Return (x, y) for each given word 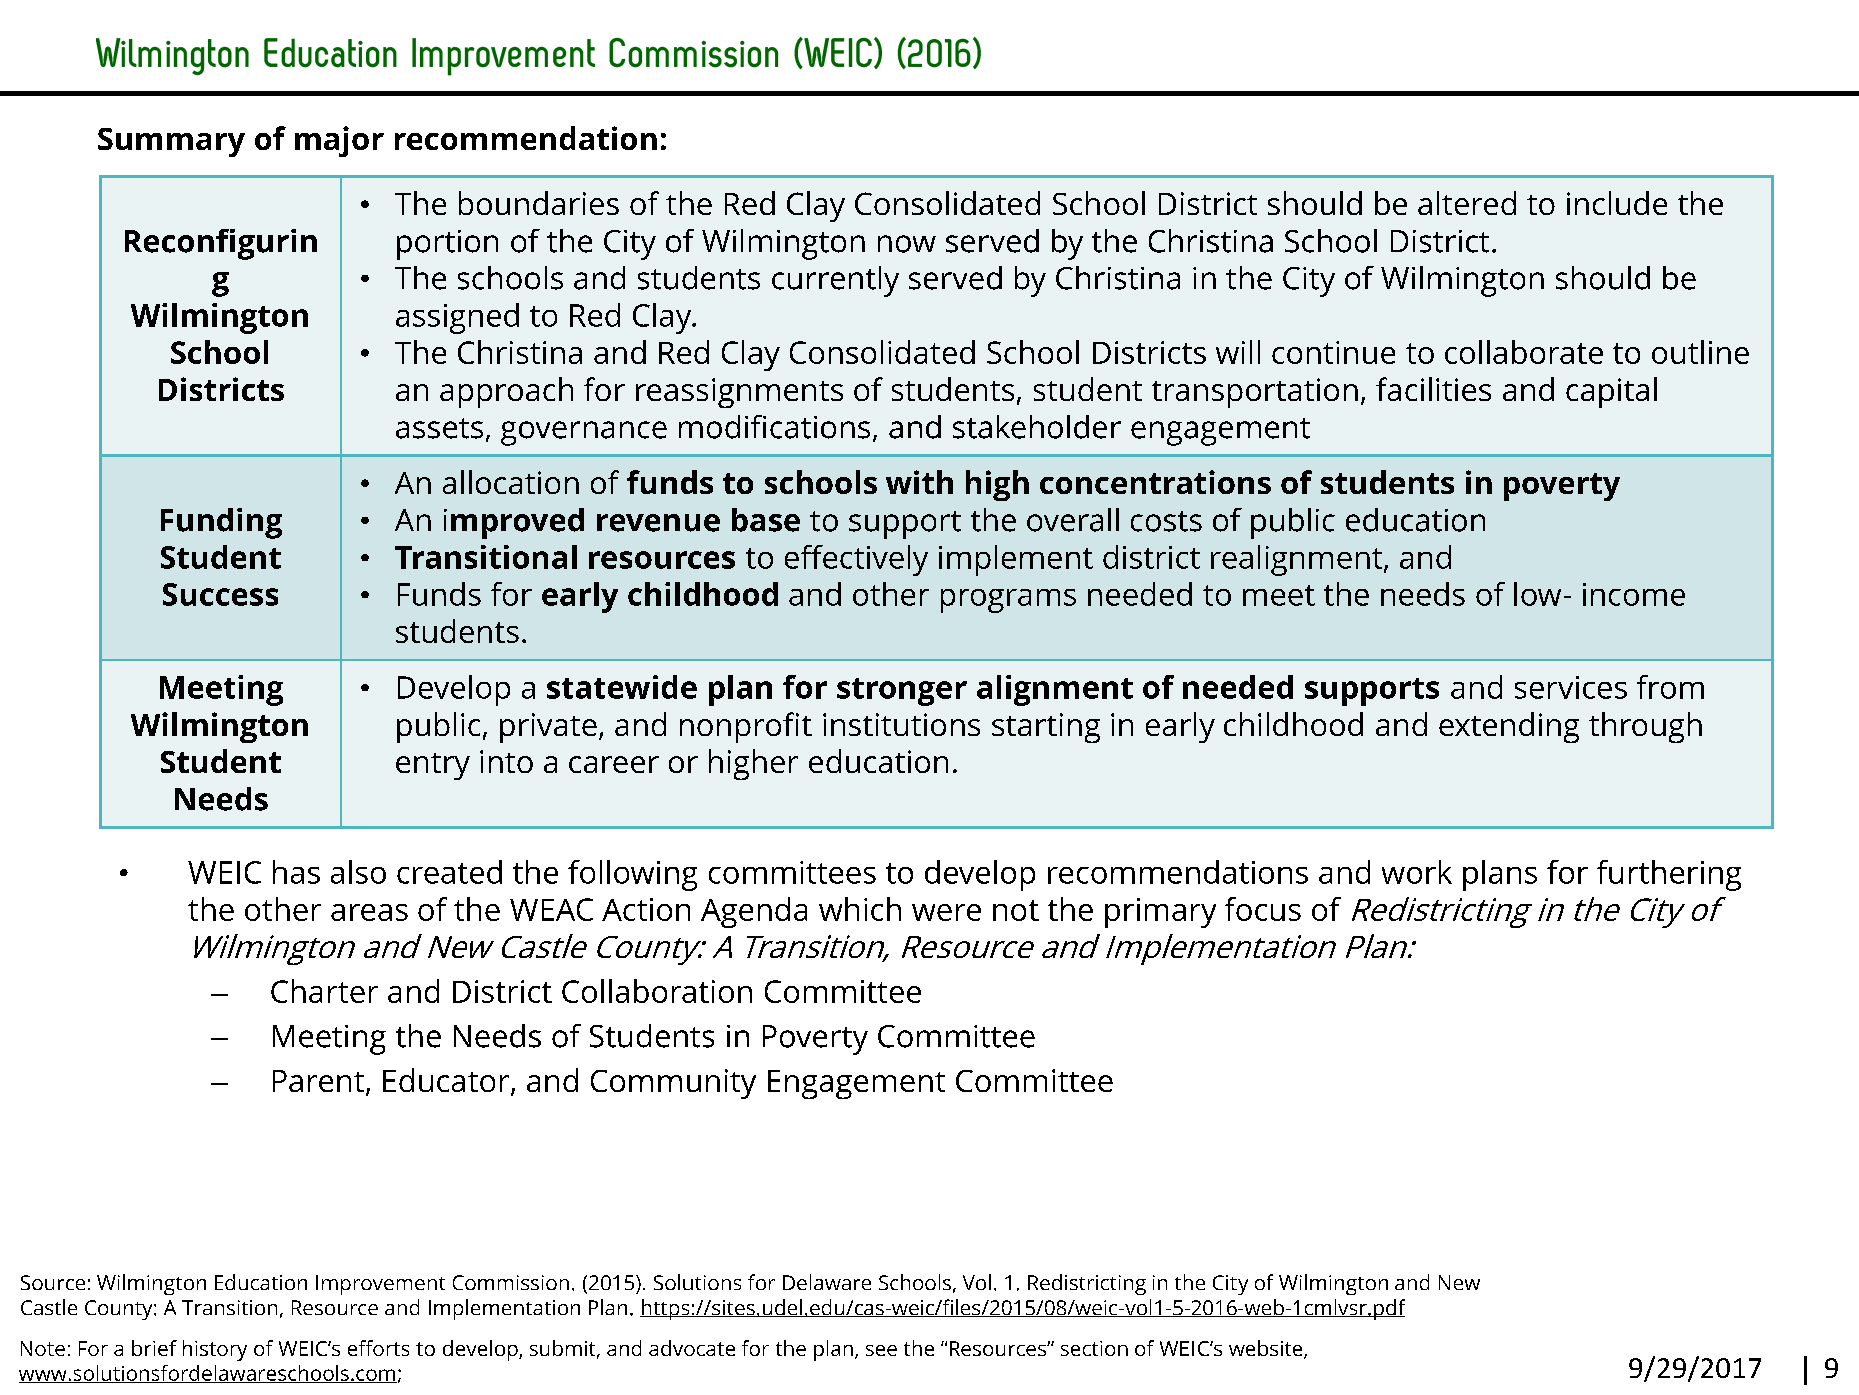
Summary (171, 142)
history (215, 1350)
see (881, 1350)
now (907, 244)
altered (1467, 203)
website (1267, 1349)
